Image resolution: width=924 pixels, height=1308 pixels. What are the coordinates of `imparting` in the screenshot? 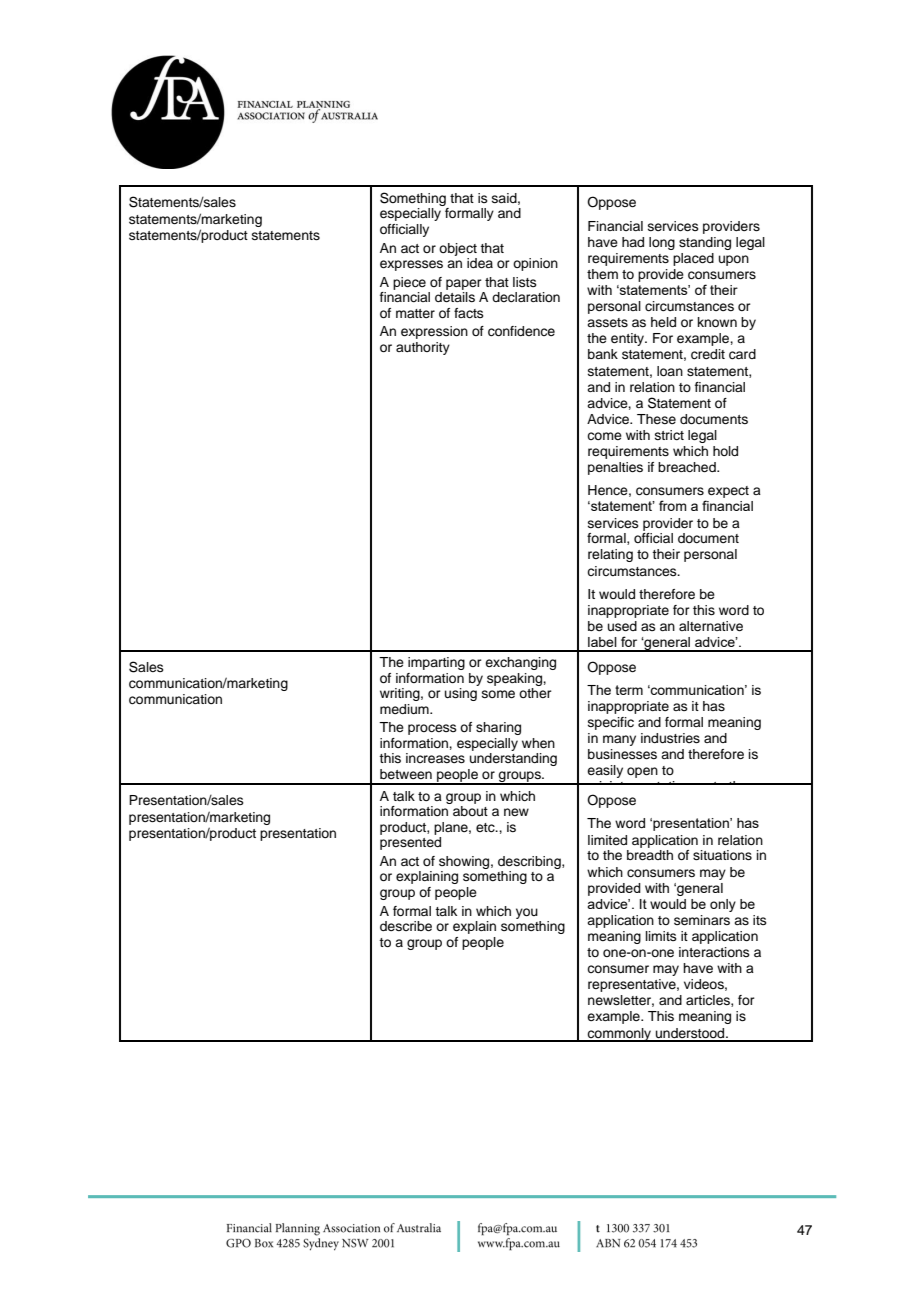 It's located at (436, 663).
